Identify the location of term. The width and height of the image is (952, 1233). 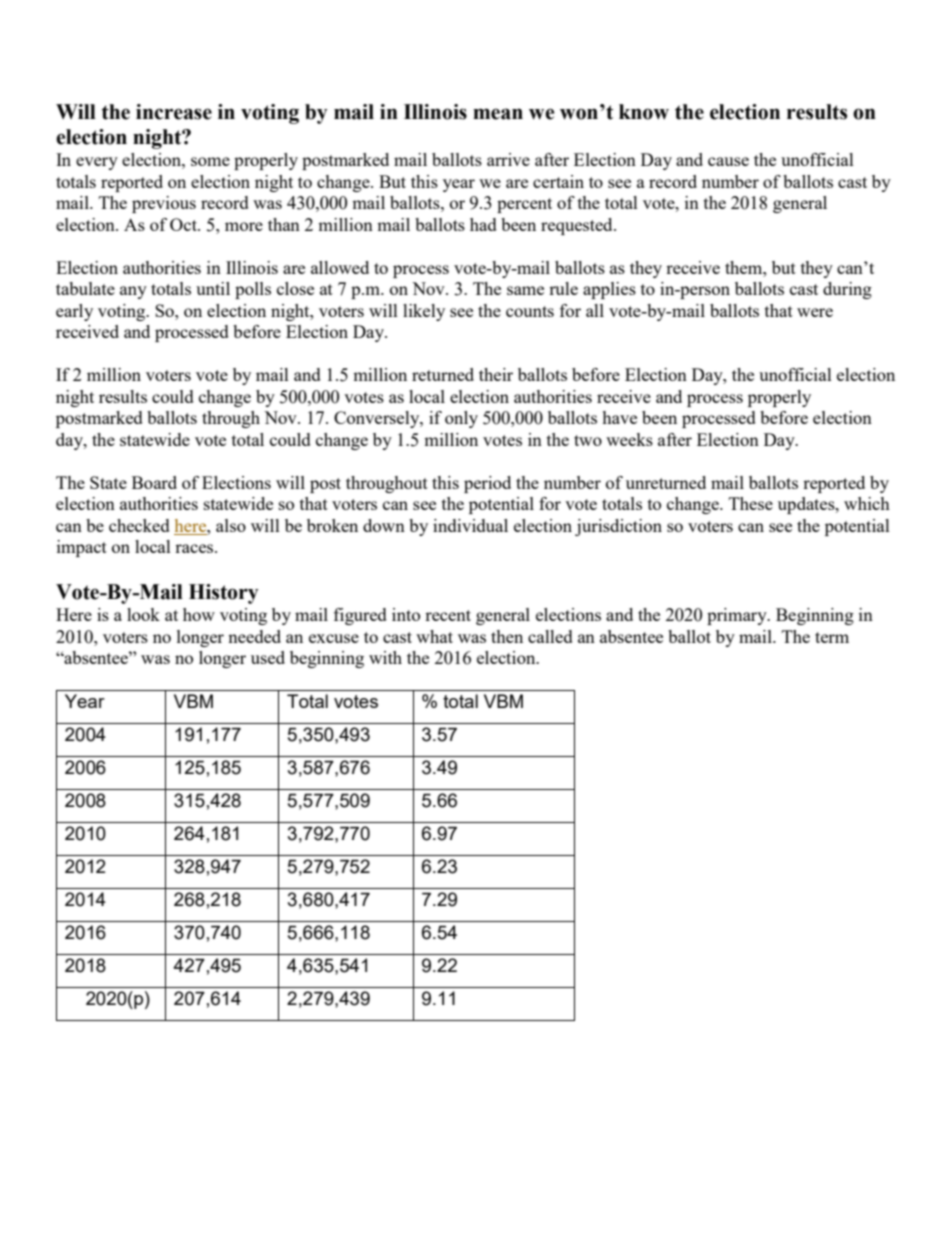
(832, 637).
